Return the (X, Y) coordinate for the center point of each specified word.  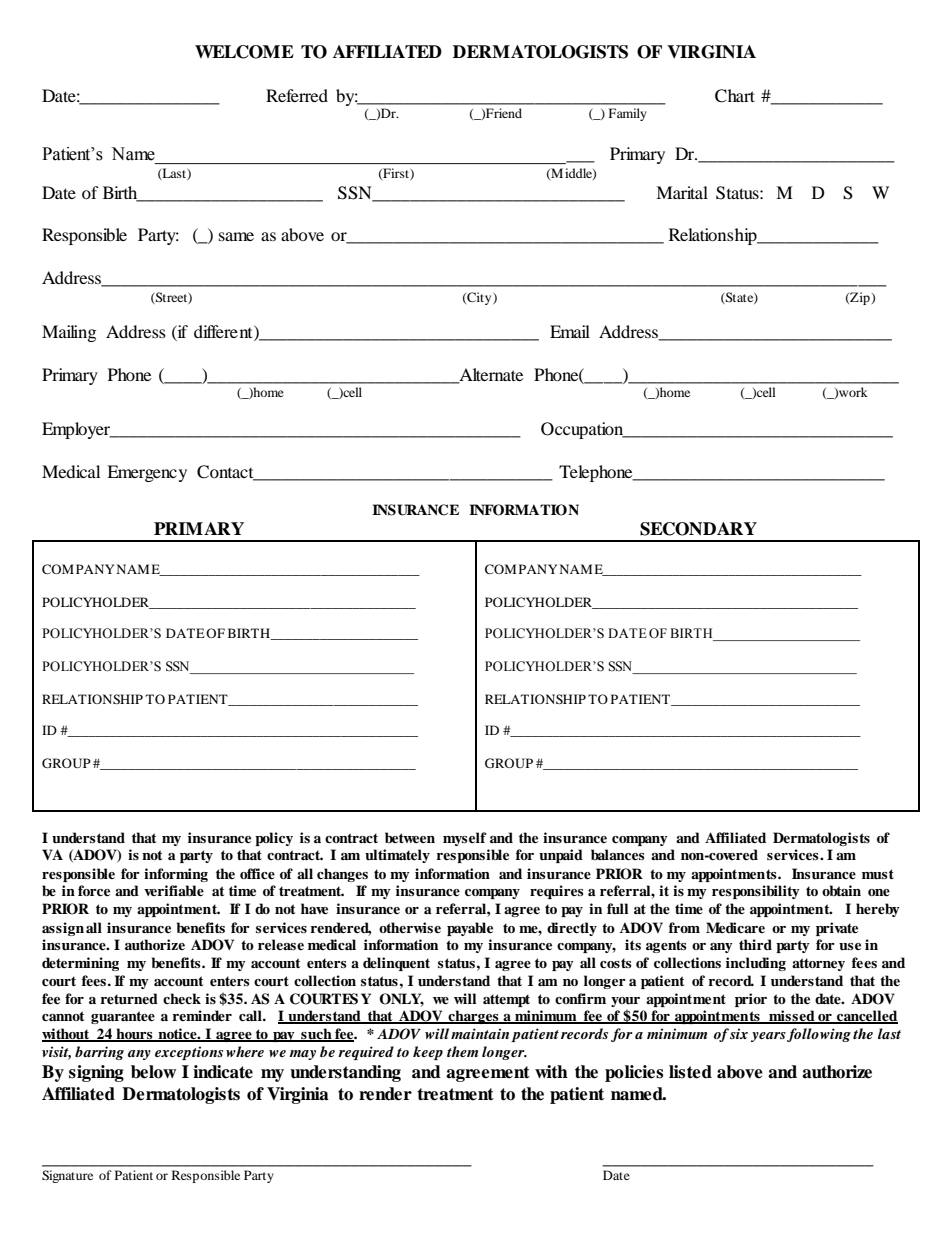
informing (176, 875)
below (153, 1072)
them (462, 1051)
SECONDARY (698, 529)
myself (465, 839)
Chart (735, 96)
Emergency (147, 473)
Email (570, 331)
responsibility (756, 892)
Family (628, 114)
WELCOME (244, 52)
